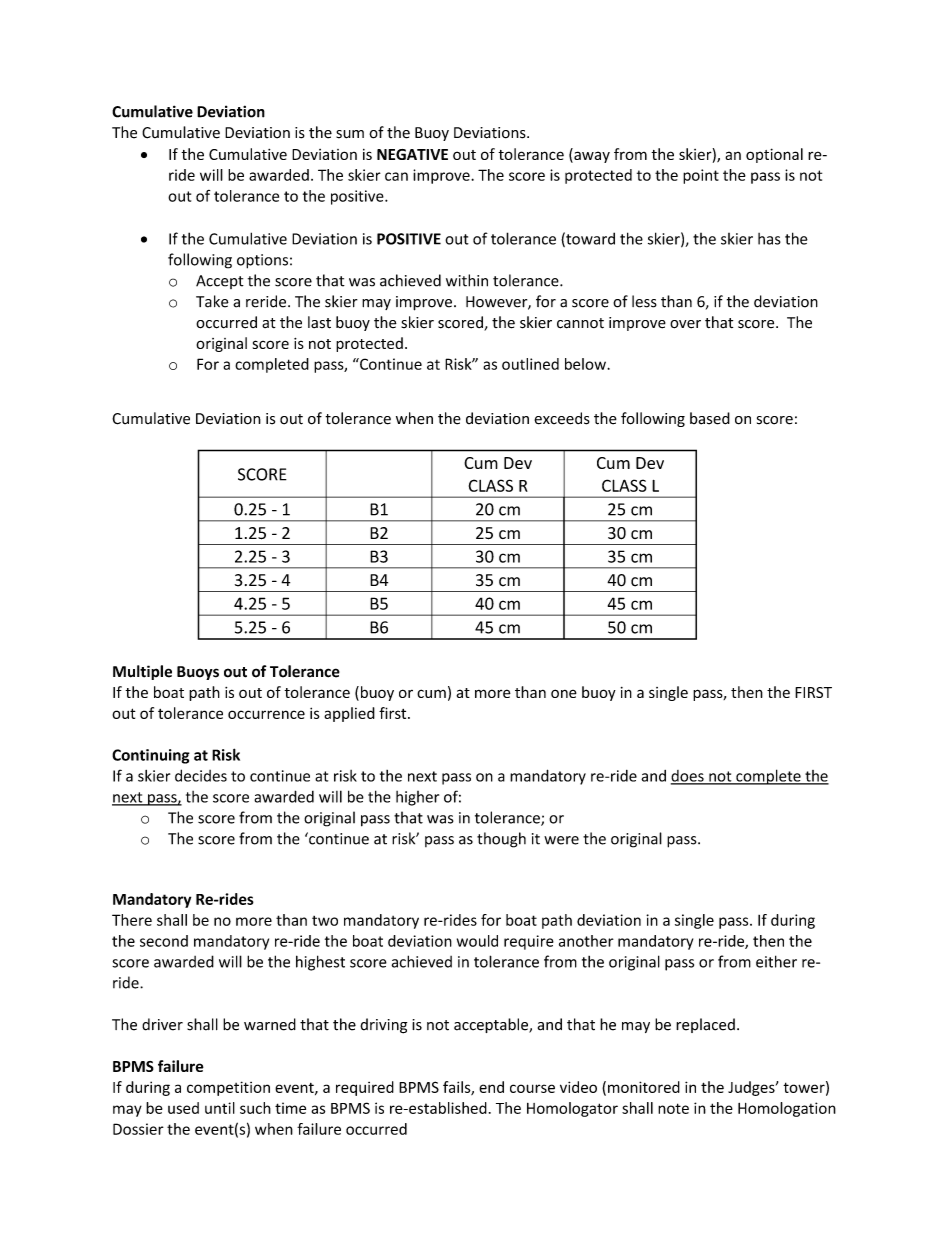 This screenshot has height=1233, width=952. I want to click on sum, so click(350, 134).
